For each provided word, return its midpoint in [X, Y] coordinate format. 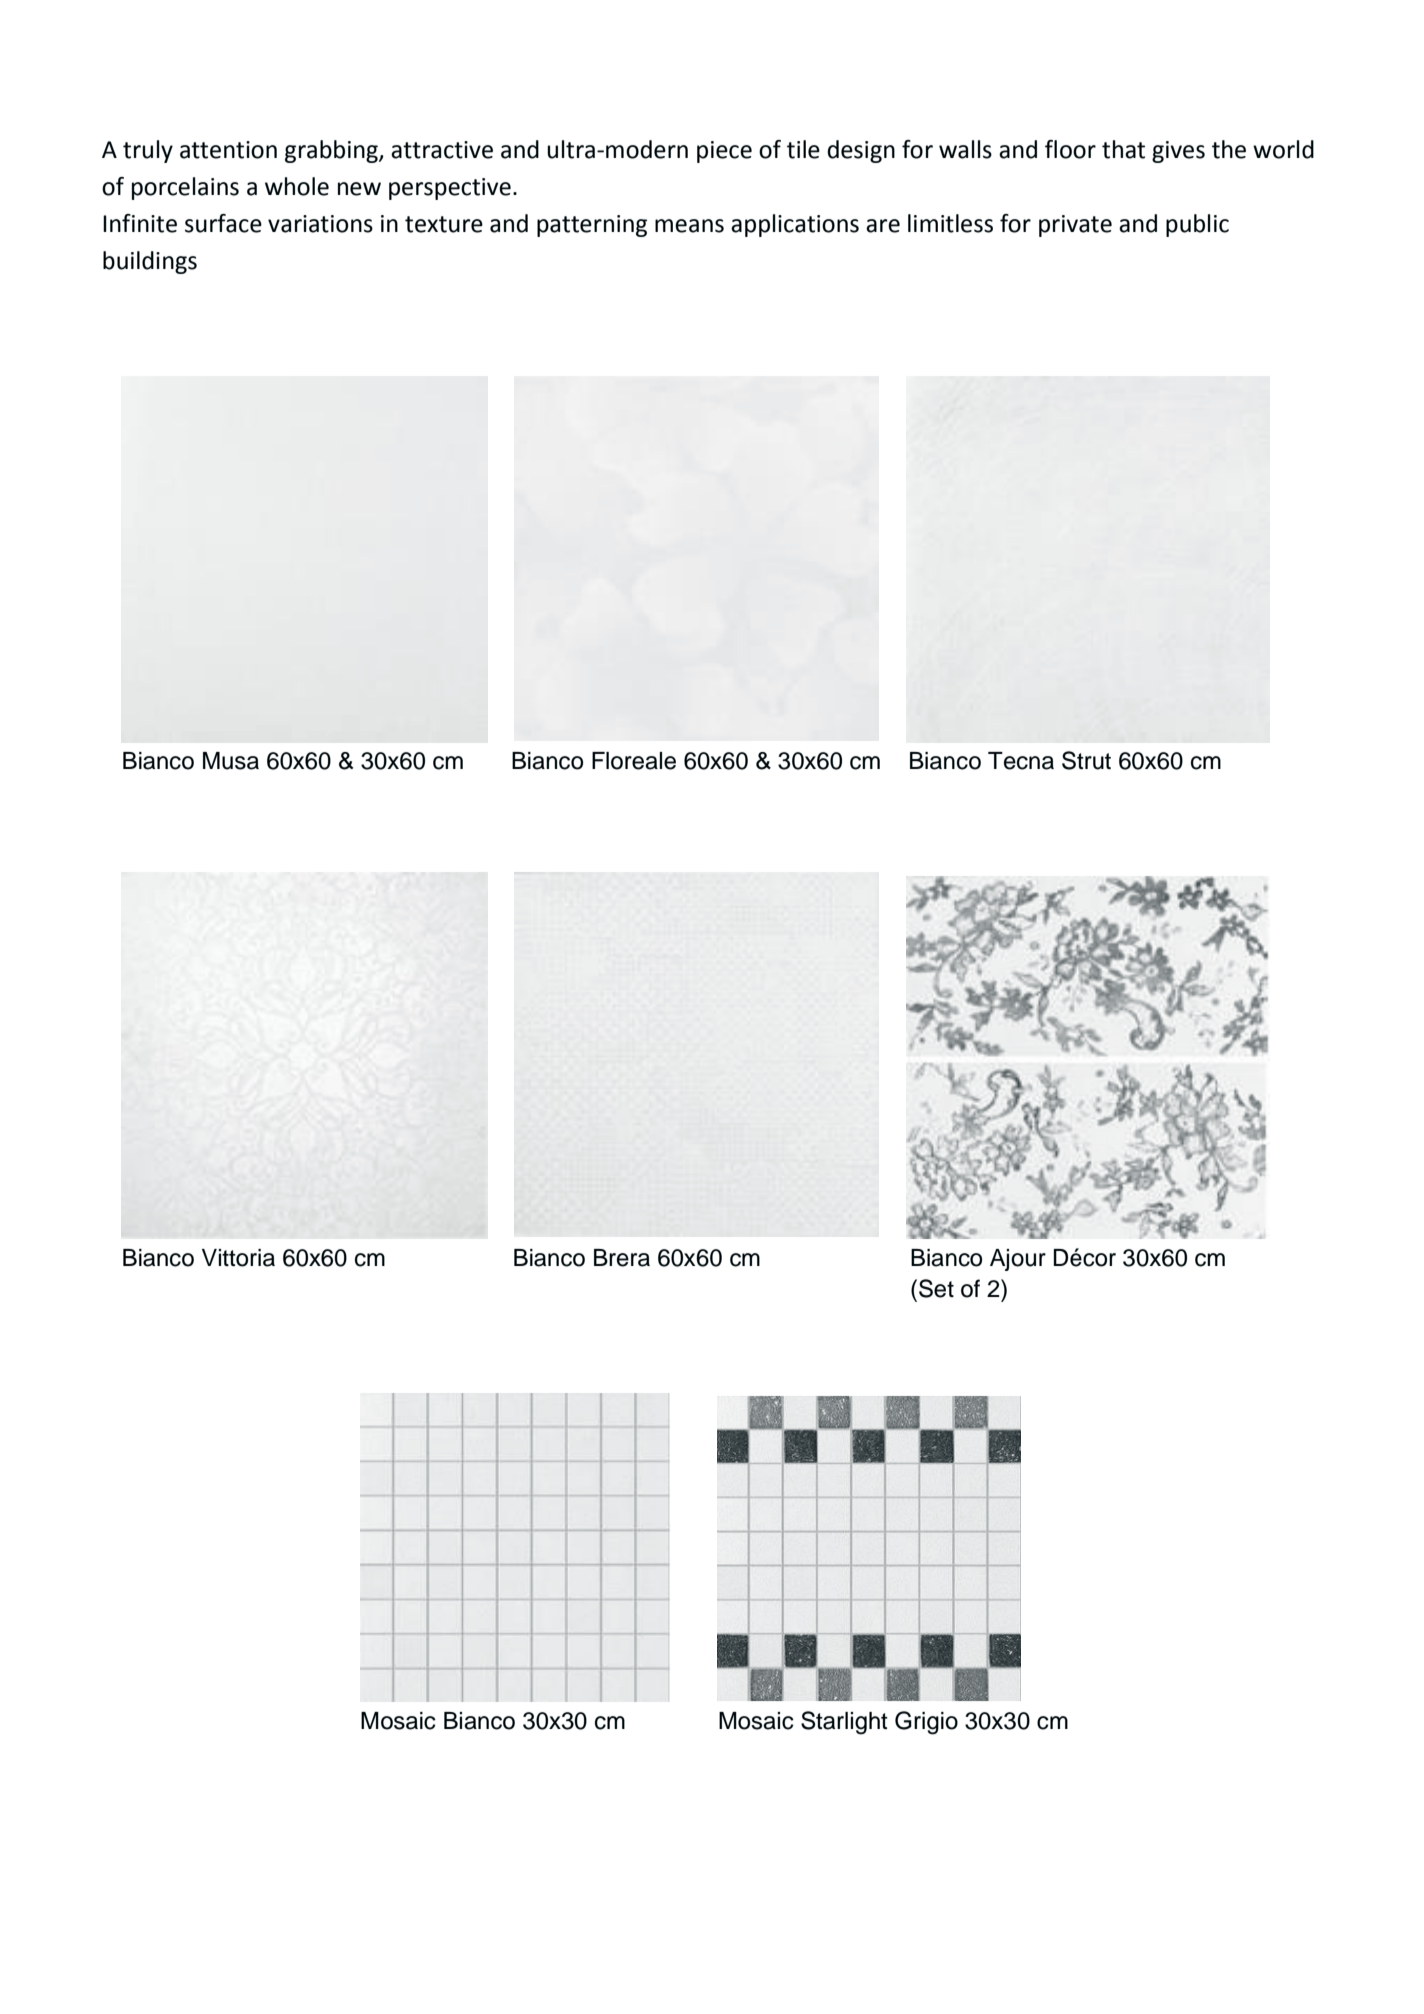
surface [223, 223]
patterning [592, 226]
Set [936, 1288]
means [689, 226]
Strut [1086, 760]
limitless [950, 223]
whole [297, 186]
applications [795, 225]
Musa [231, 761]
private [1075, 226]
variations [320, 224]
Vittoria [238, 1258]
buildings [150, 262]
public [1197, 225]
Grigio [926, 1723]
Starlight [844, 1723]
